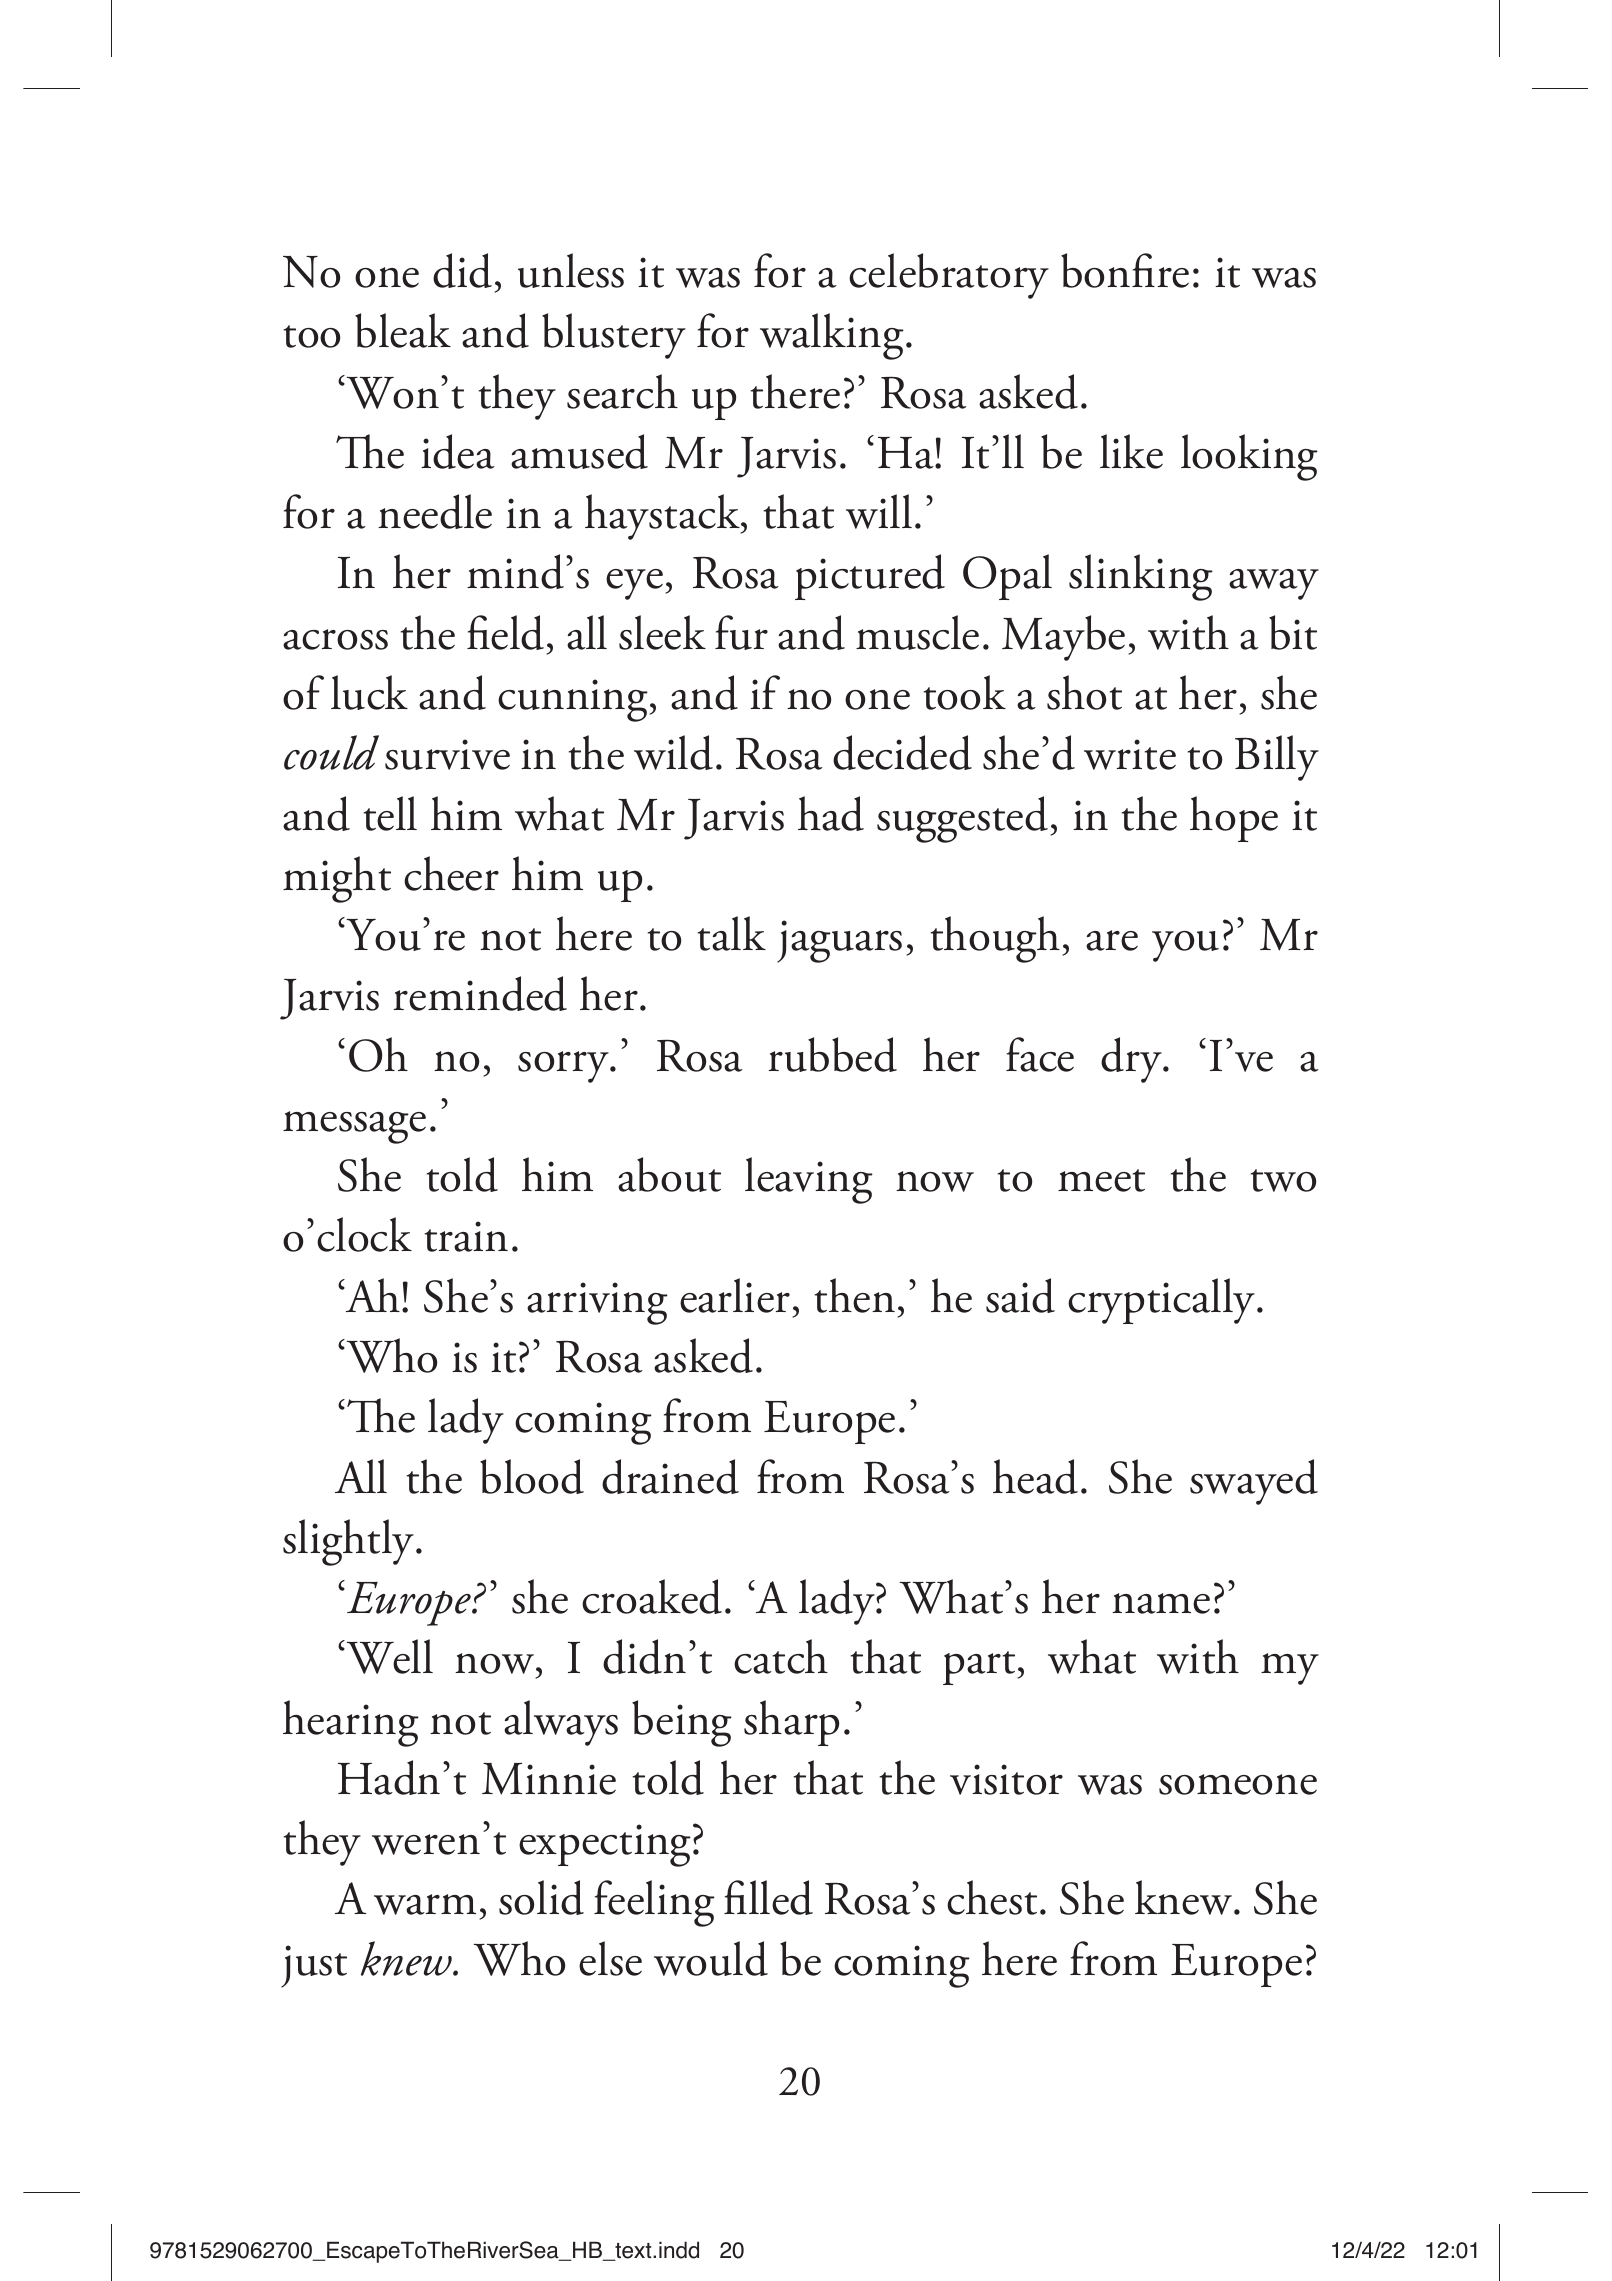  I want to click on filled, so click(768, 1897).
